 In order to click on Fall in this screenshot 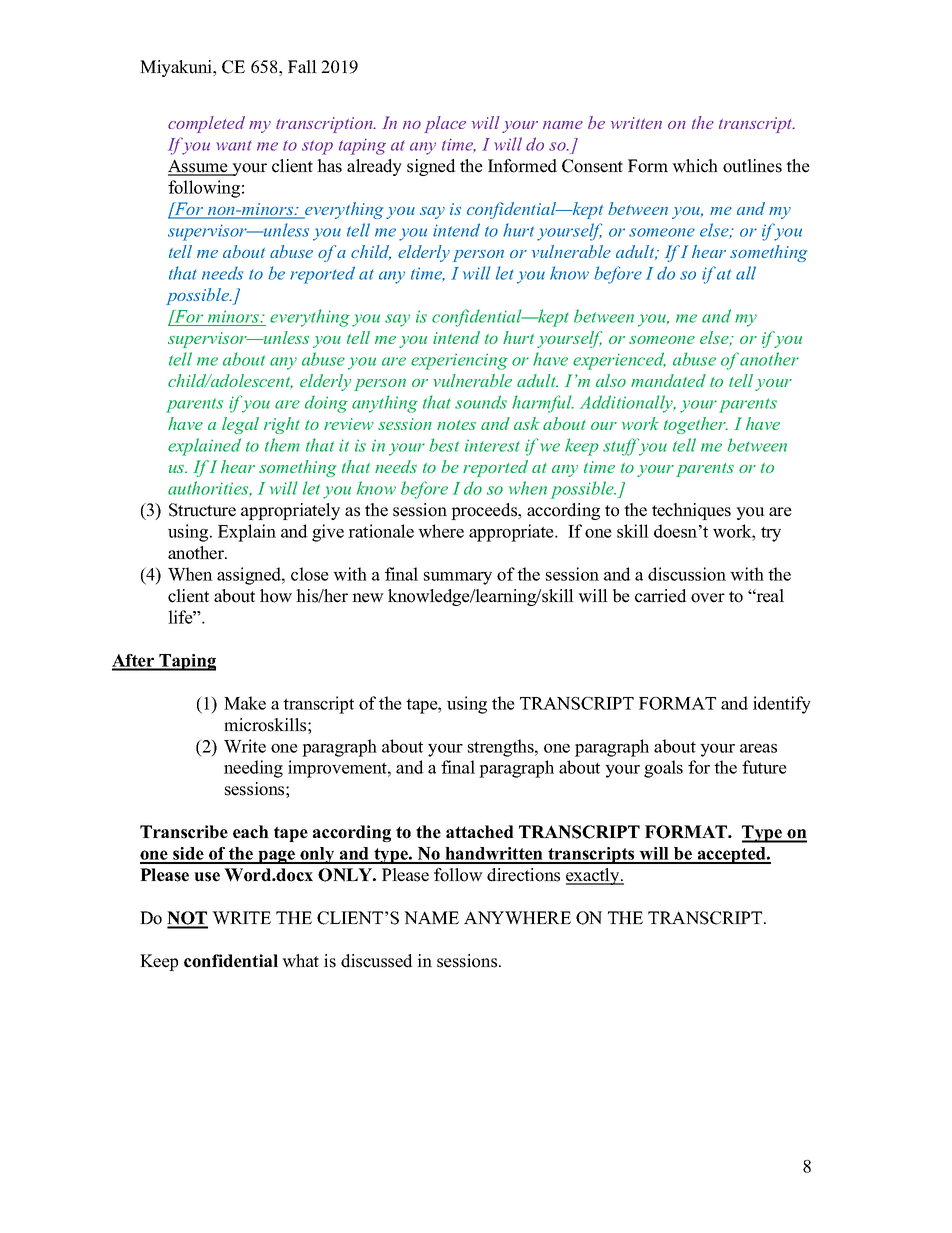, I will do `click(302, 66)`.
